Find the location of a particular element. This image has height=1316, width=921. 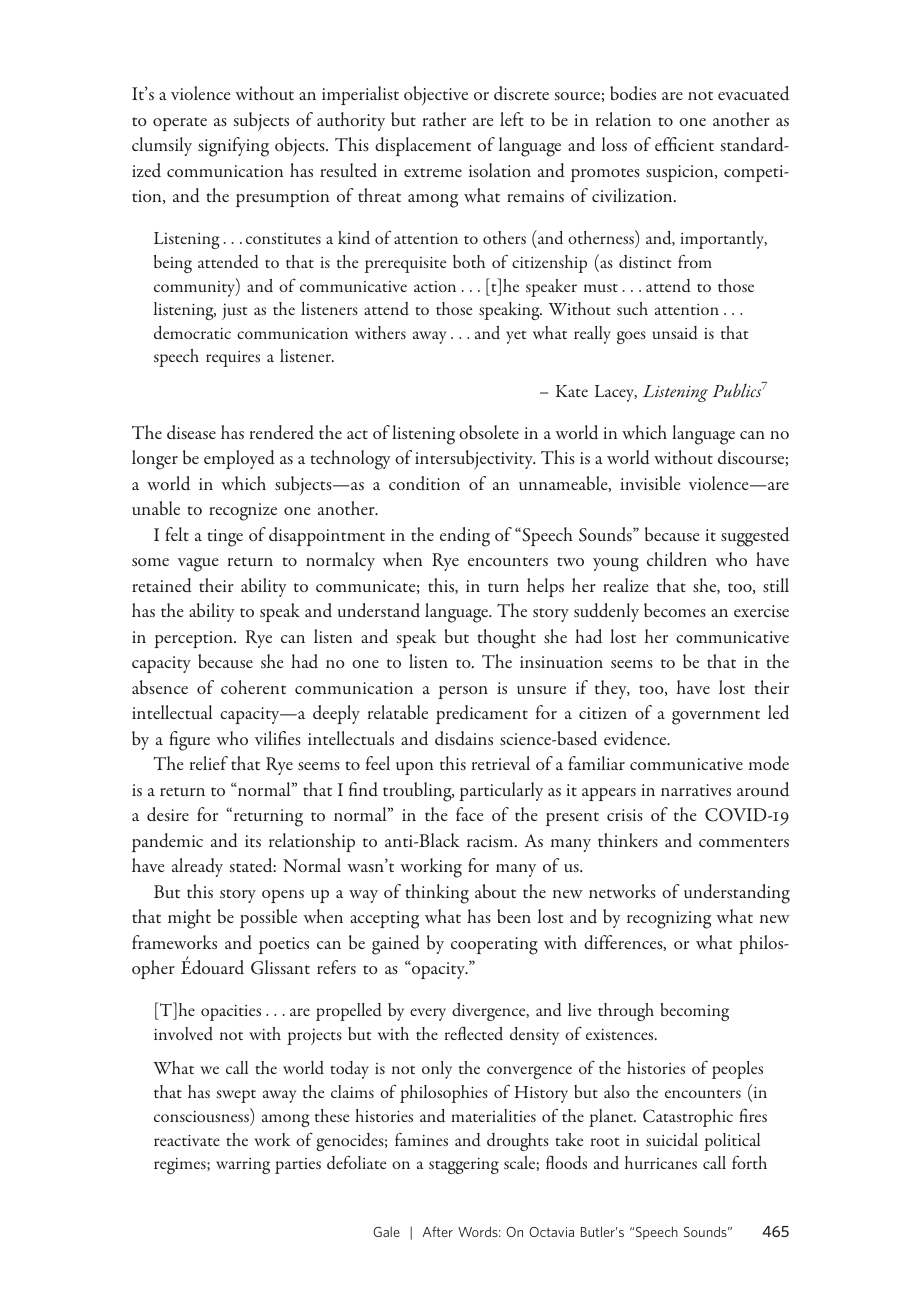

might is located at coordinates (189, 919).
